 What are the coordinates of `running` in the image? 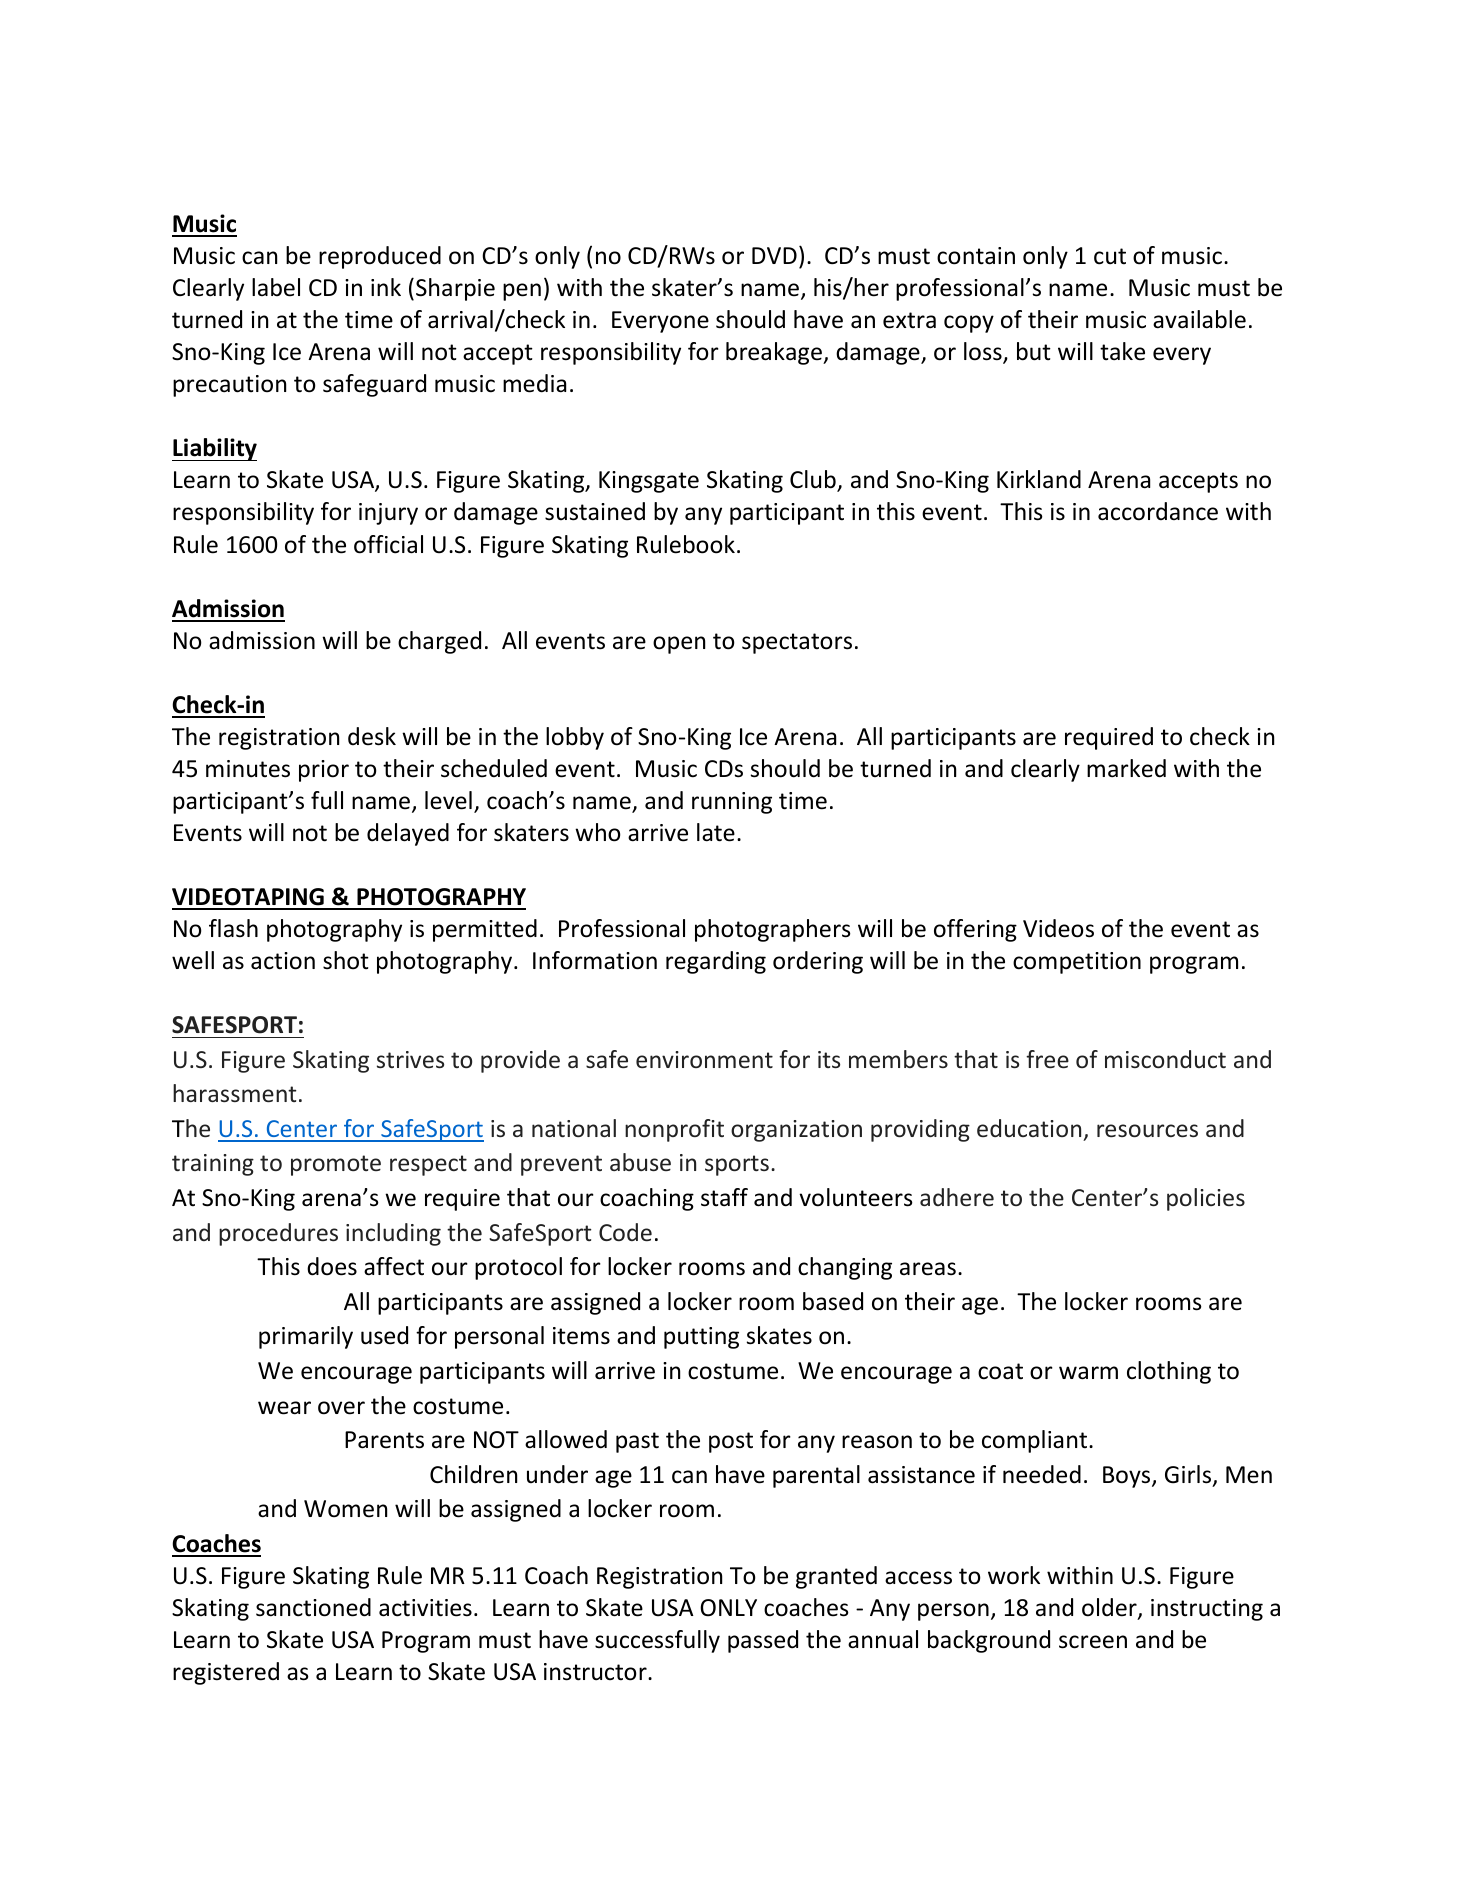 It's located at (732, 803).
